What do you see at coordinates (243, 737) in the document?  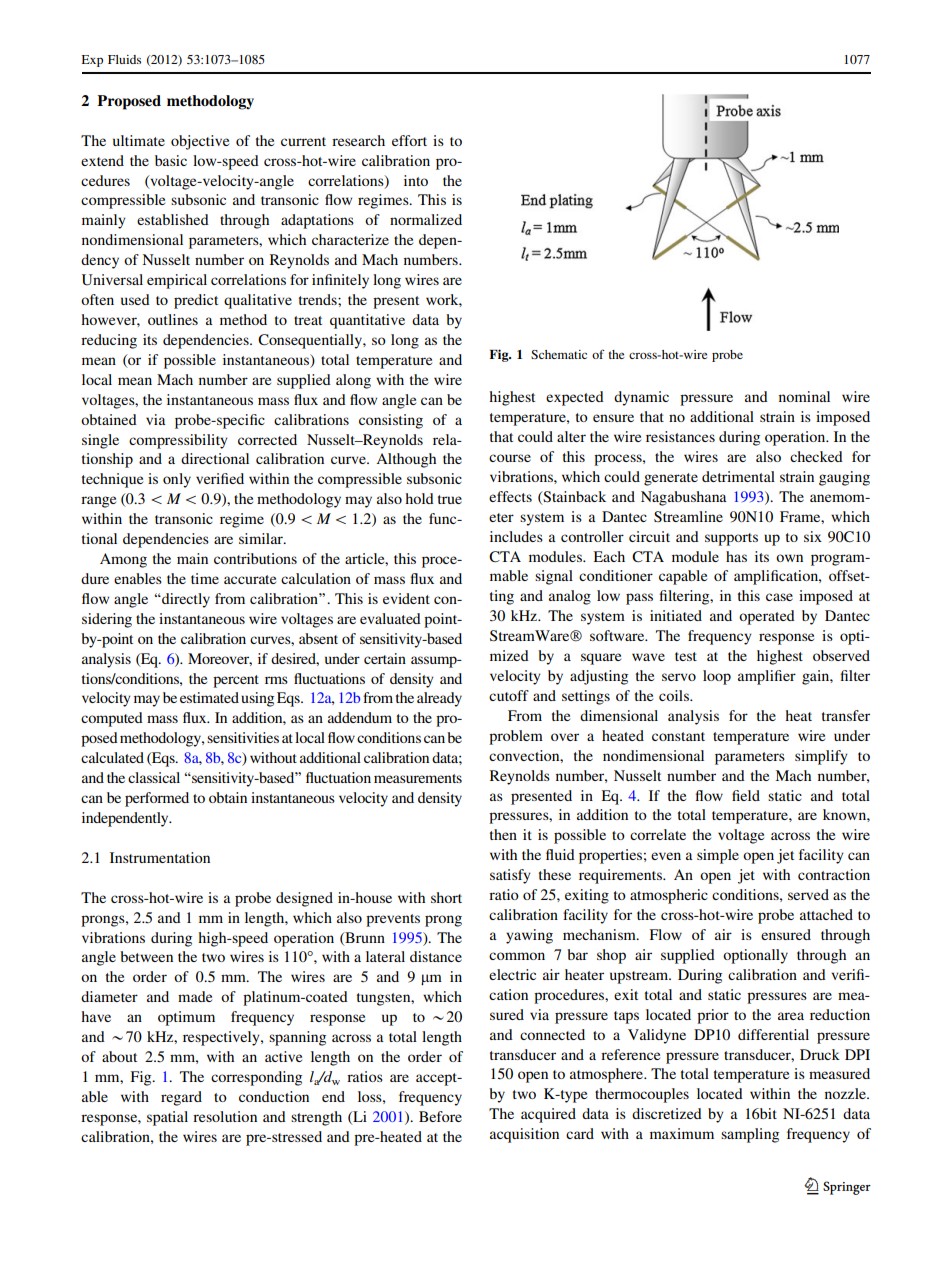 I see `sensitivities` at bounding box center [243, 737].
